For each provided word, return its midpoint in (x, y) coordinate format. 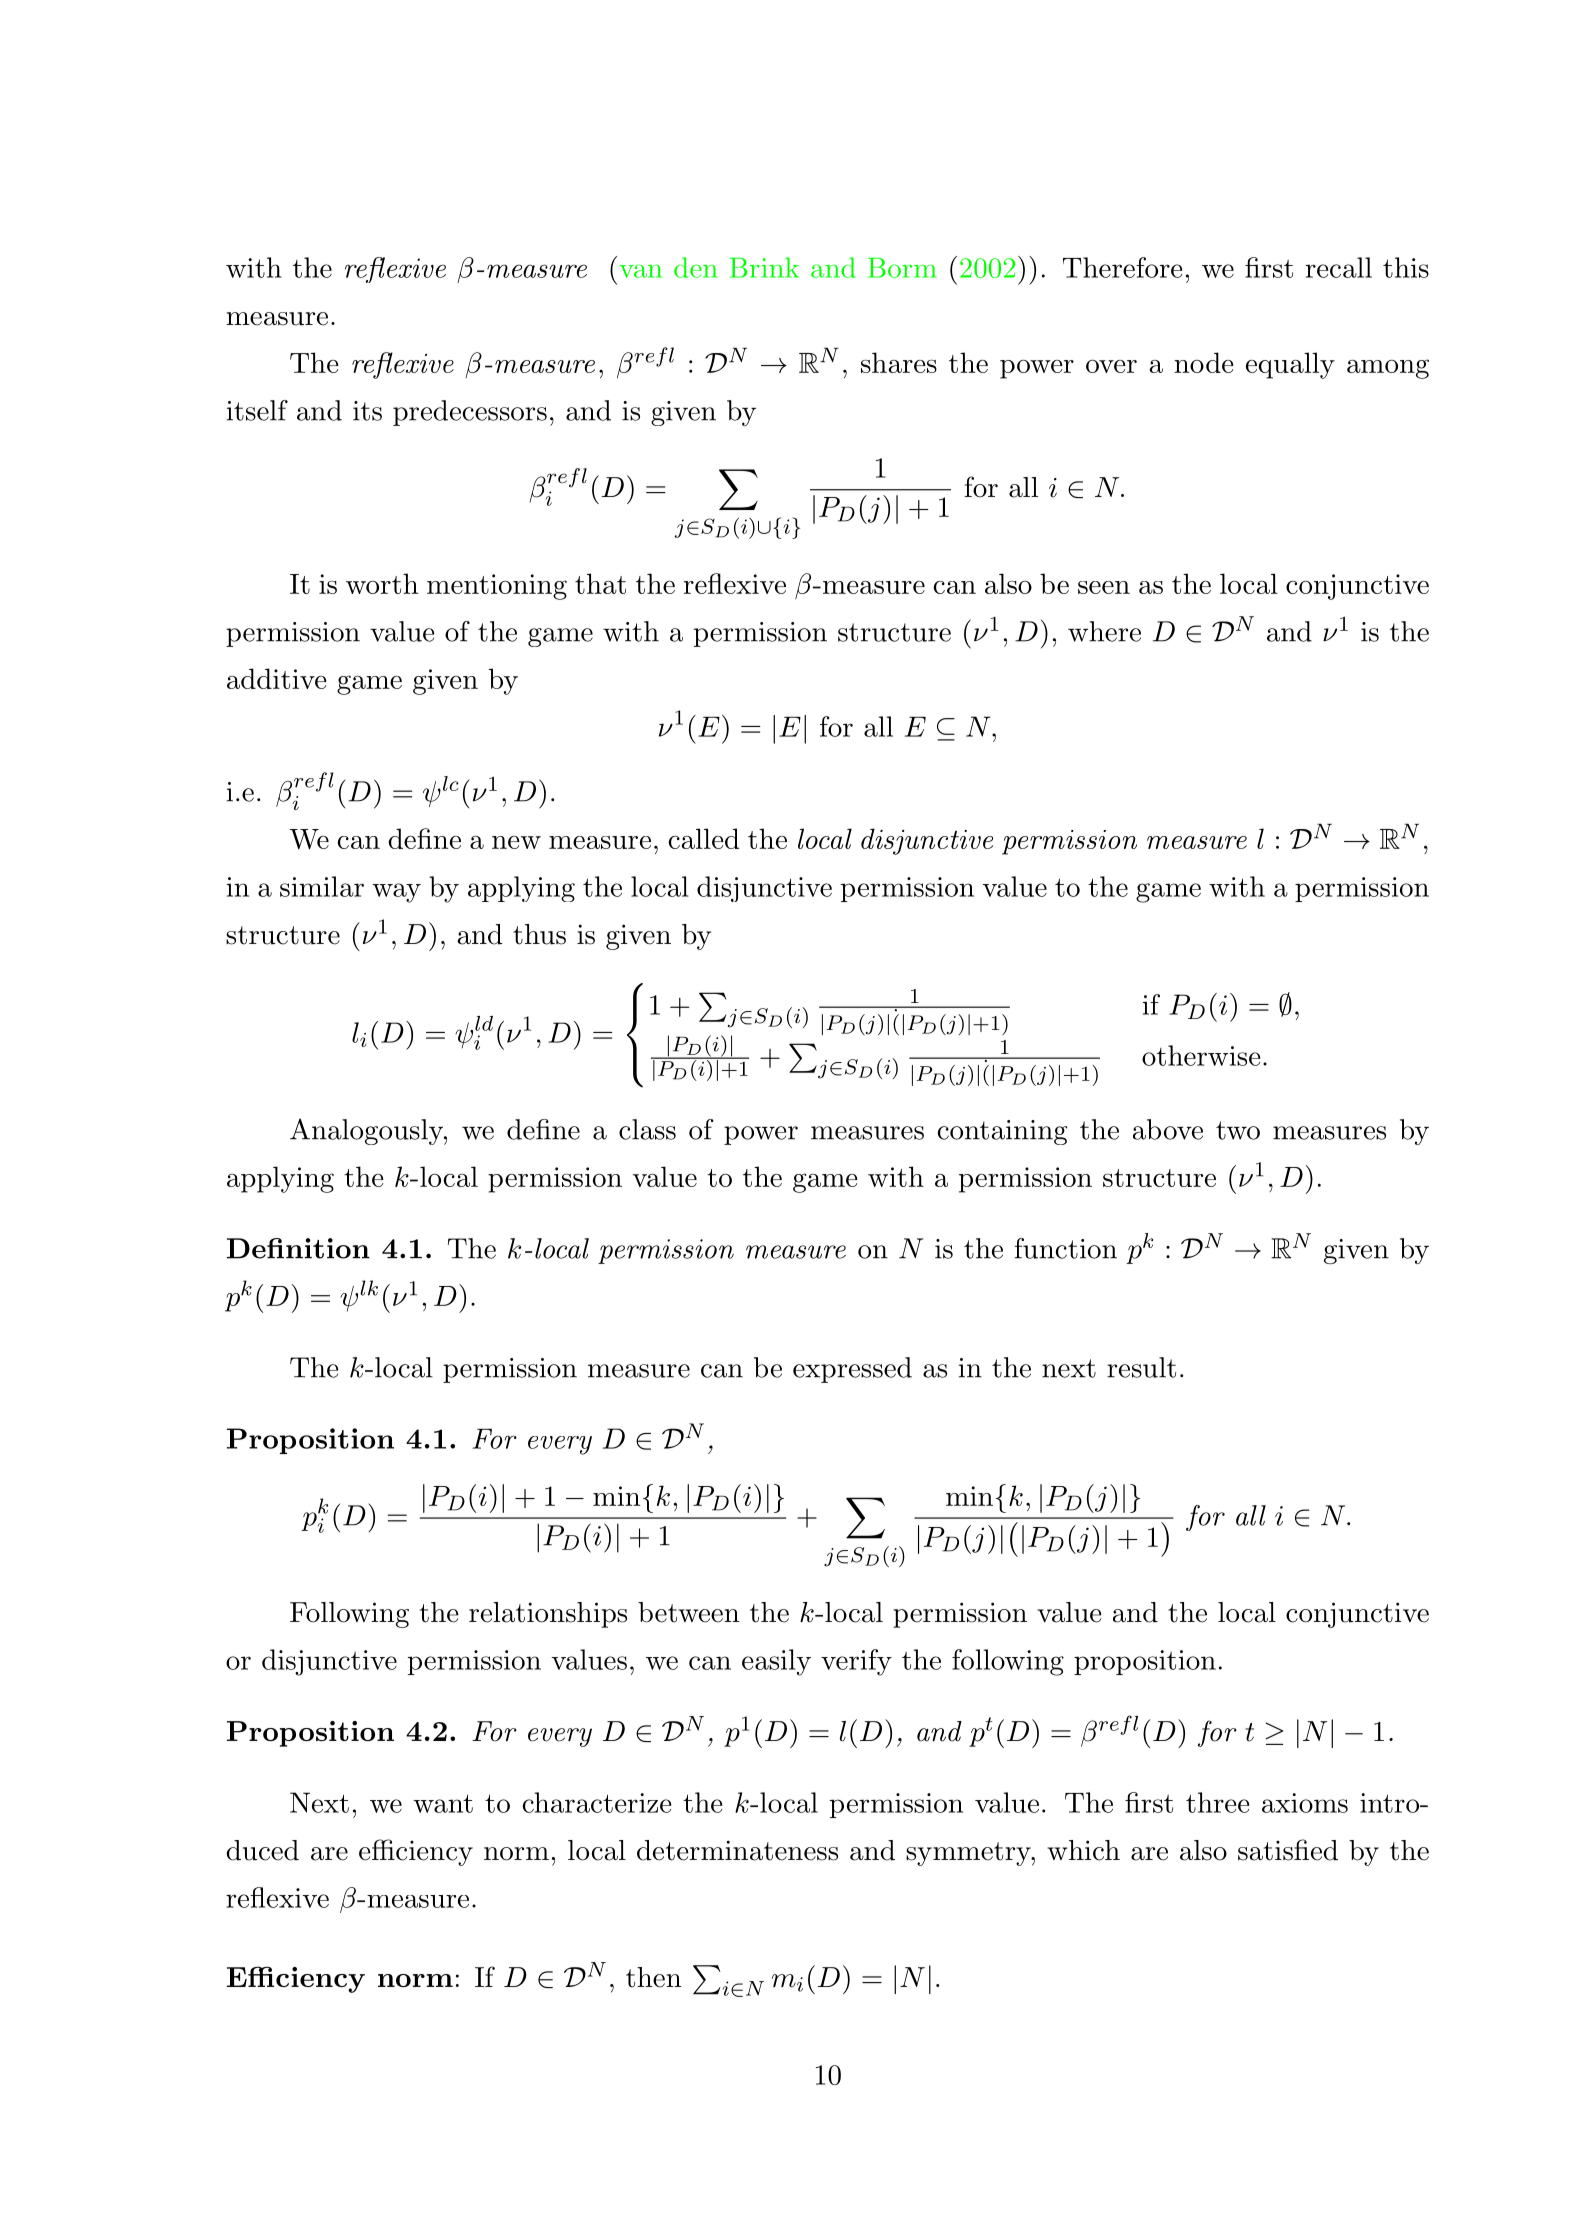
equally (1290, 365)
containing (1003, 1132)
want (443, 1803)
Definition (298, 1248)
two (1238, 1130)
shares (899, 362)
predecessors (470, 413)
